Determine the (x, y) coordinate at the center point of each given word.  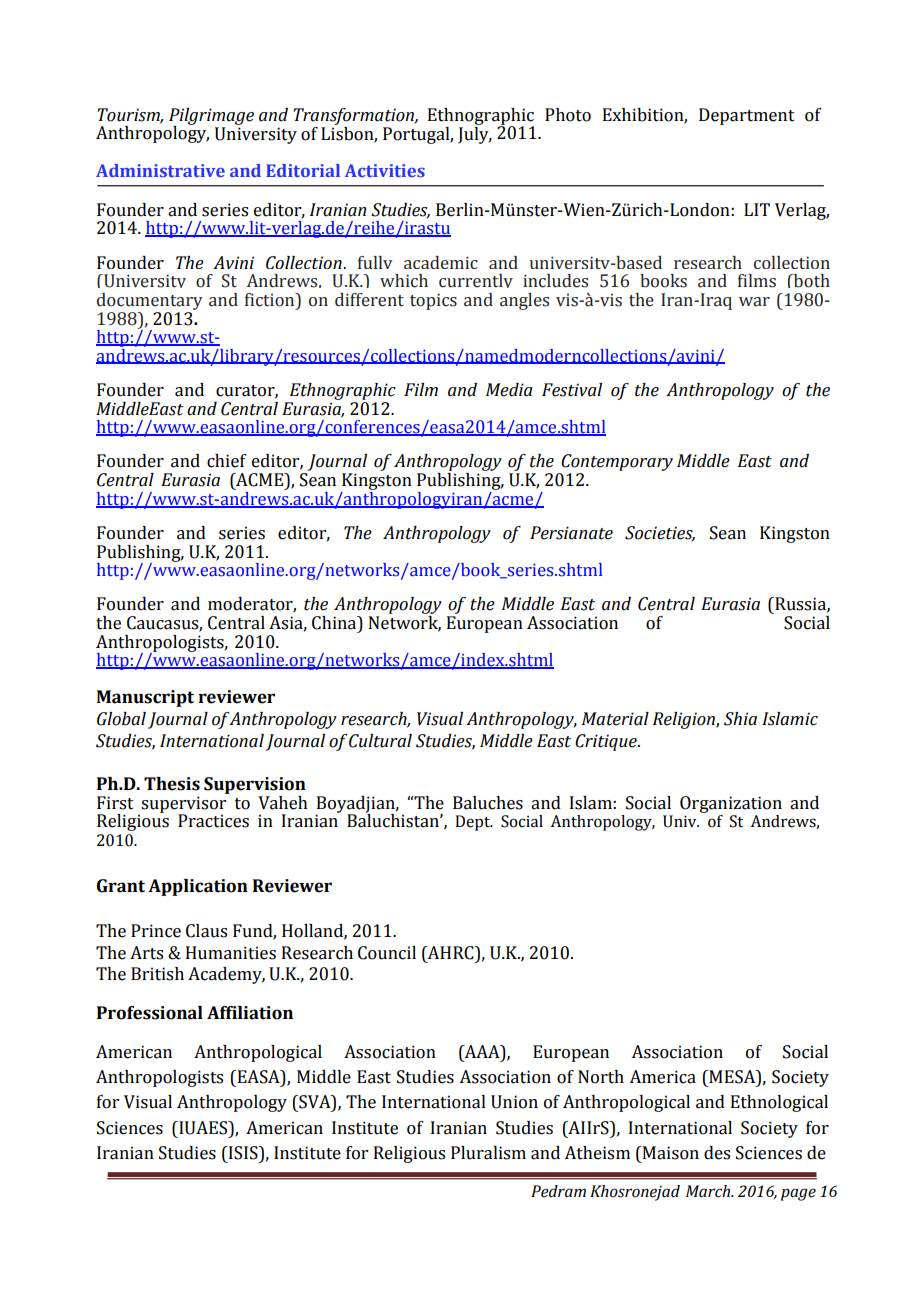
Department (747, 116)
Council (387, 953)
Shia (740, 719)
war (754, 302)
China (335, 624)
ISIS (243, 1153)
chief (227, 461)
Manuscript (145, 698)
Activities (385, 170)
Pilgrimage (211, 117)
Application (198, 887)
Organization (731, 804)
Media (509, 390)
